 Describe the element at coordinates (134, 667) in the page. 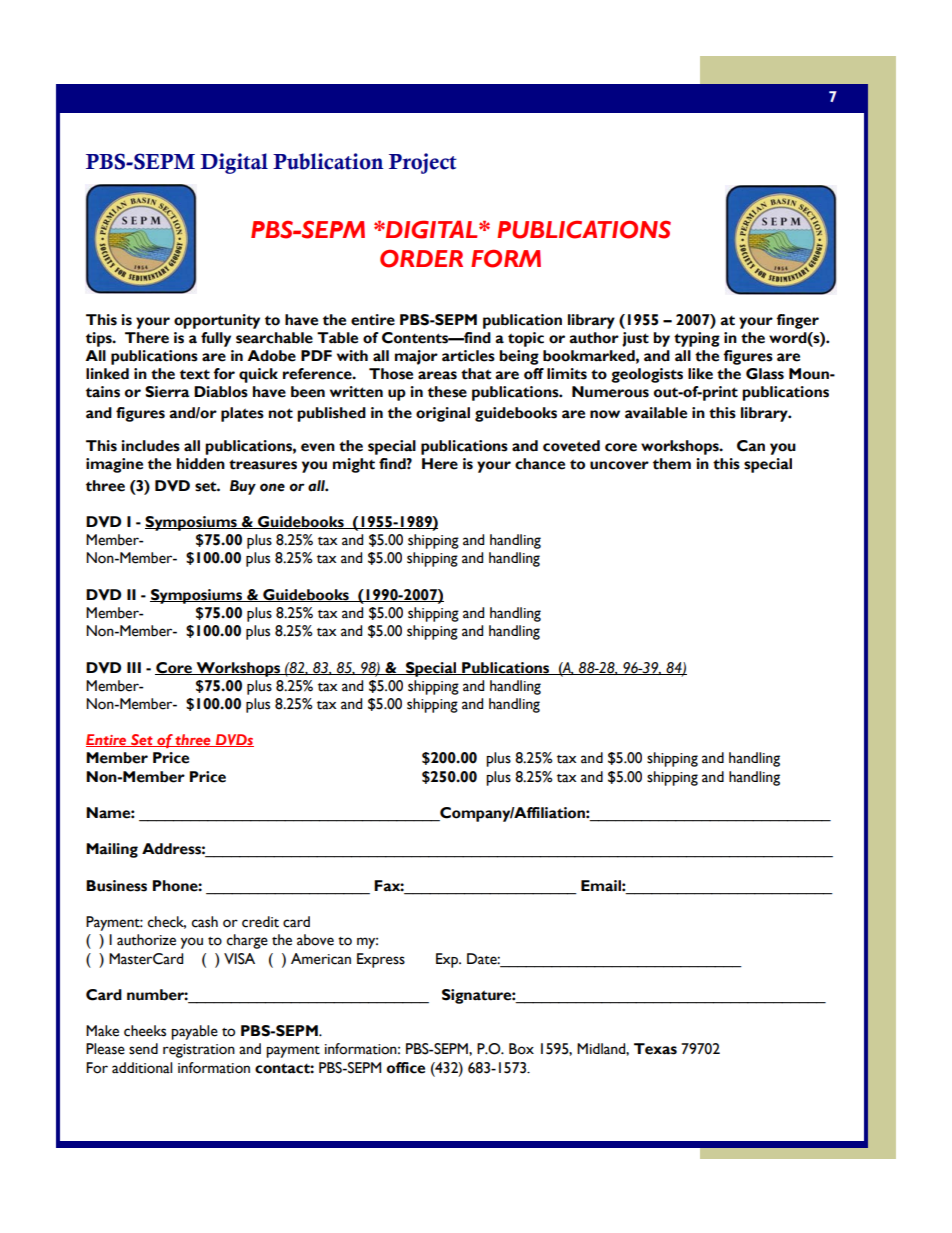

I see `III` at that location.
